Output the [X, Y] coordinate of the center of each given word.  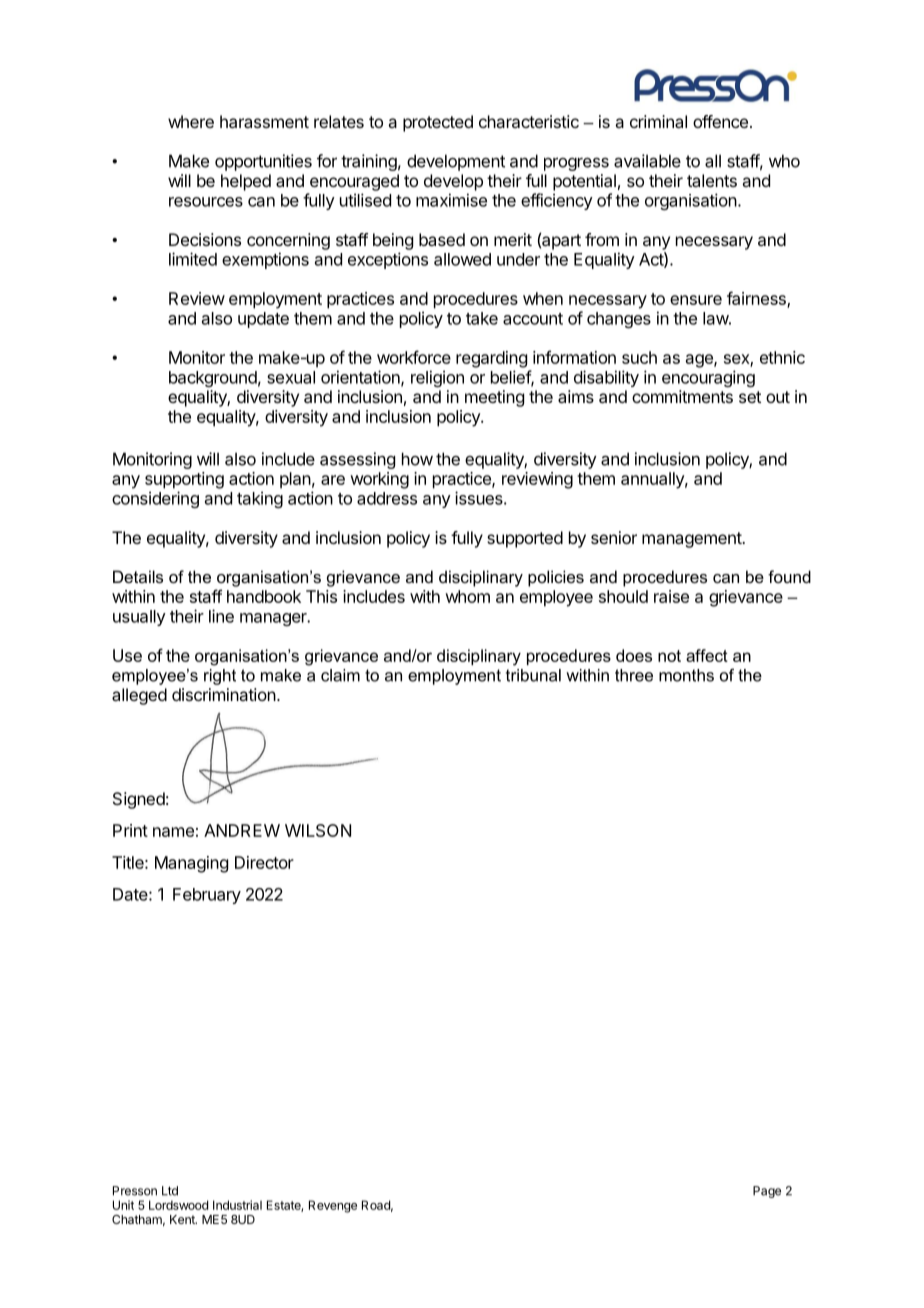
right [220, 677]
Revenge [333, 1206]
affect [707, 655]
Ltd [170, 1191]
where [191, 121]
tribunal [533, 675]
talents [712, 180]
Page [767, 1192]
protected [438, 123]
